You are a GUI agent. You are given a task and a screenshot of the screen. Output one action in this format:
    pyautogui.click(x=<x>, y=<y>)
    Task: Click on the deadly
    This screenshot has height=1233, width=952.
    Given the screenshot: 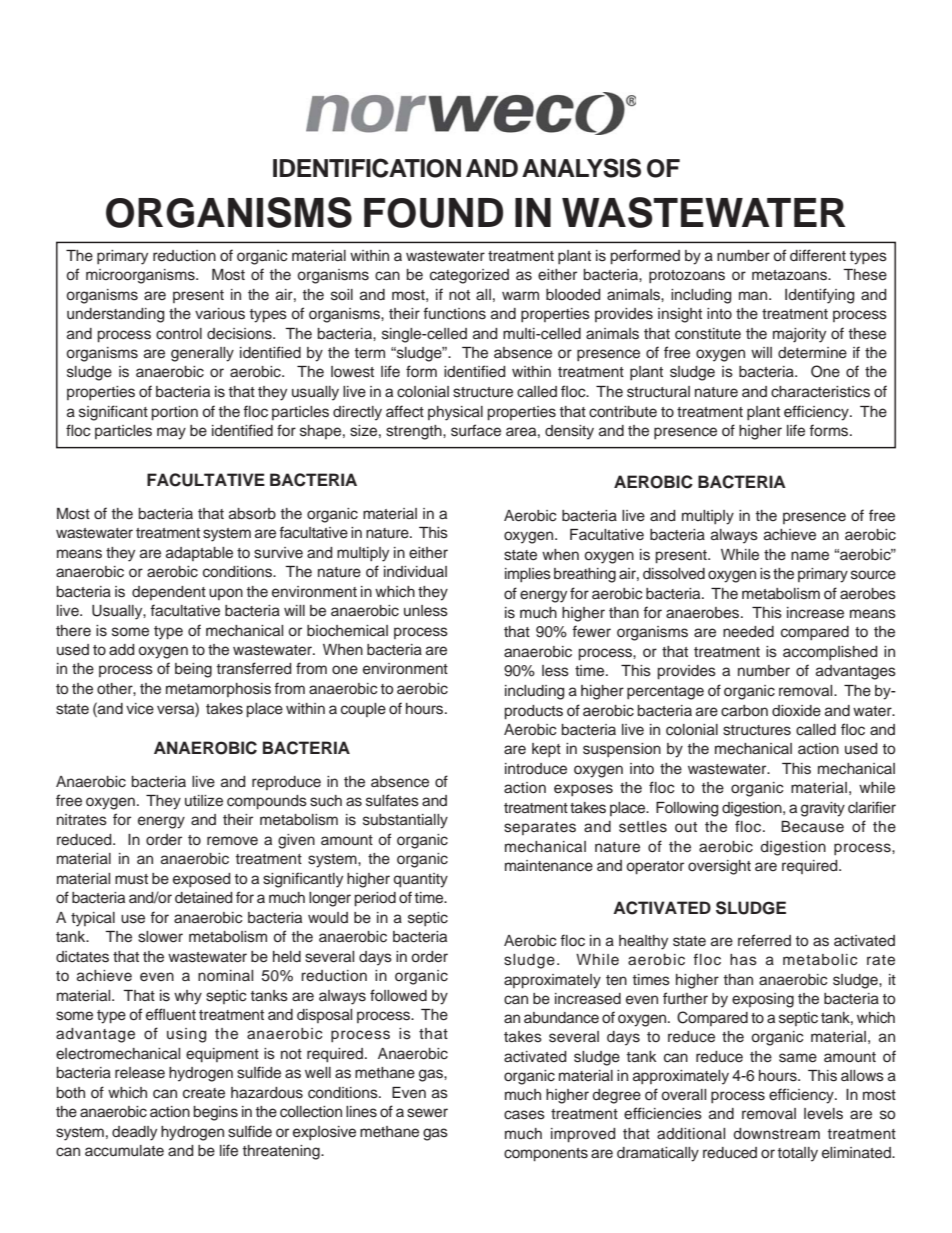 What is the action you would take?
    pyautogui.click(x=134, y=1133)
